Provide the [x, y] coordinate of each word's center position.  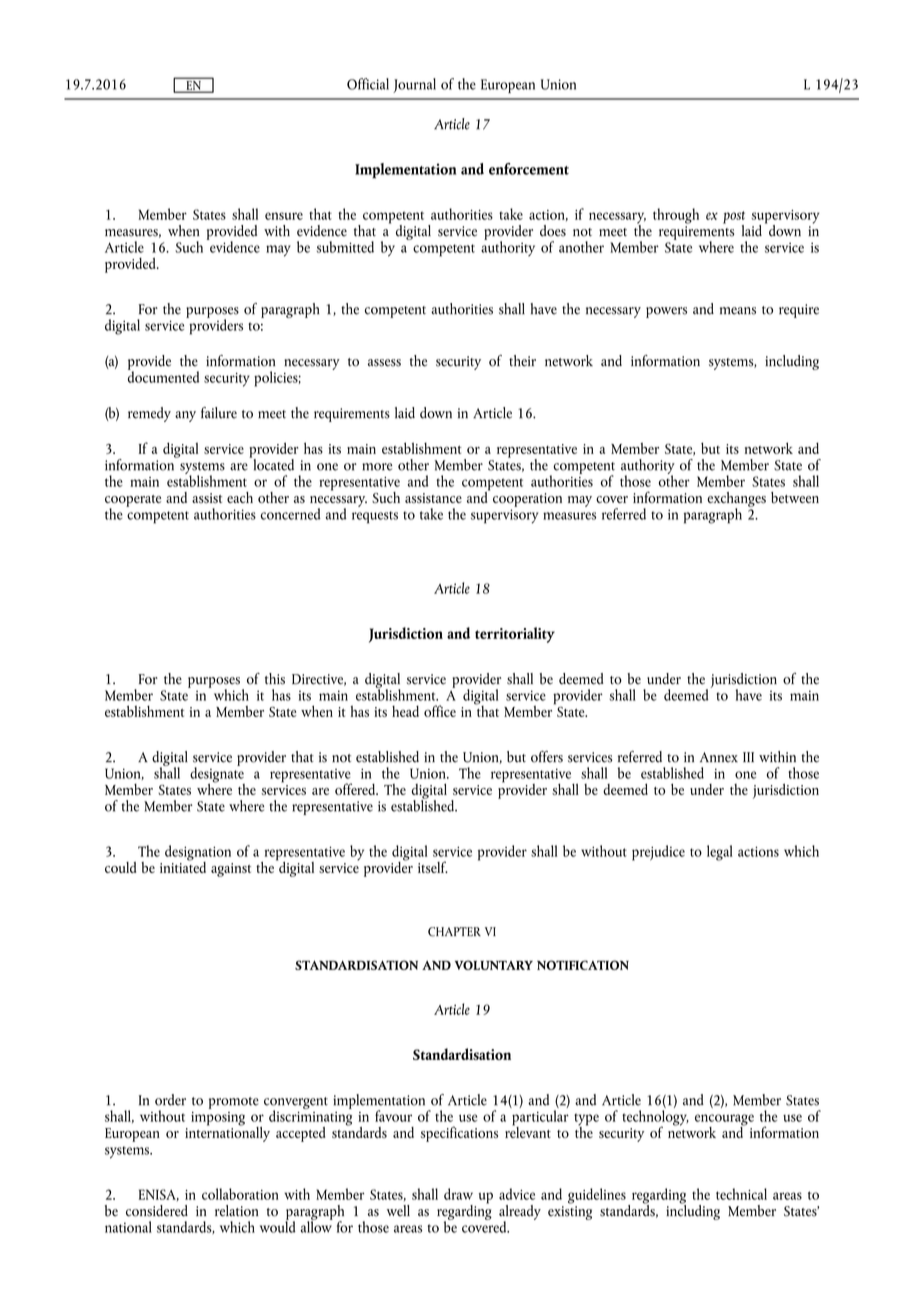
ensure [284, 216]
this [275, 679]
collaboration [240, 1194]
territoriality [515, 635]
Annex [719, 757]
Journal [414, 85]
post [734, 218]
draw [458, 1194]
